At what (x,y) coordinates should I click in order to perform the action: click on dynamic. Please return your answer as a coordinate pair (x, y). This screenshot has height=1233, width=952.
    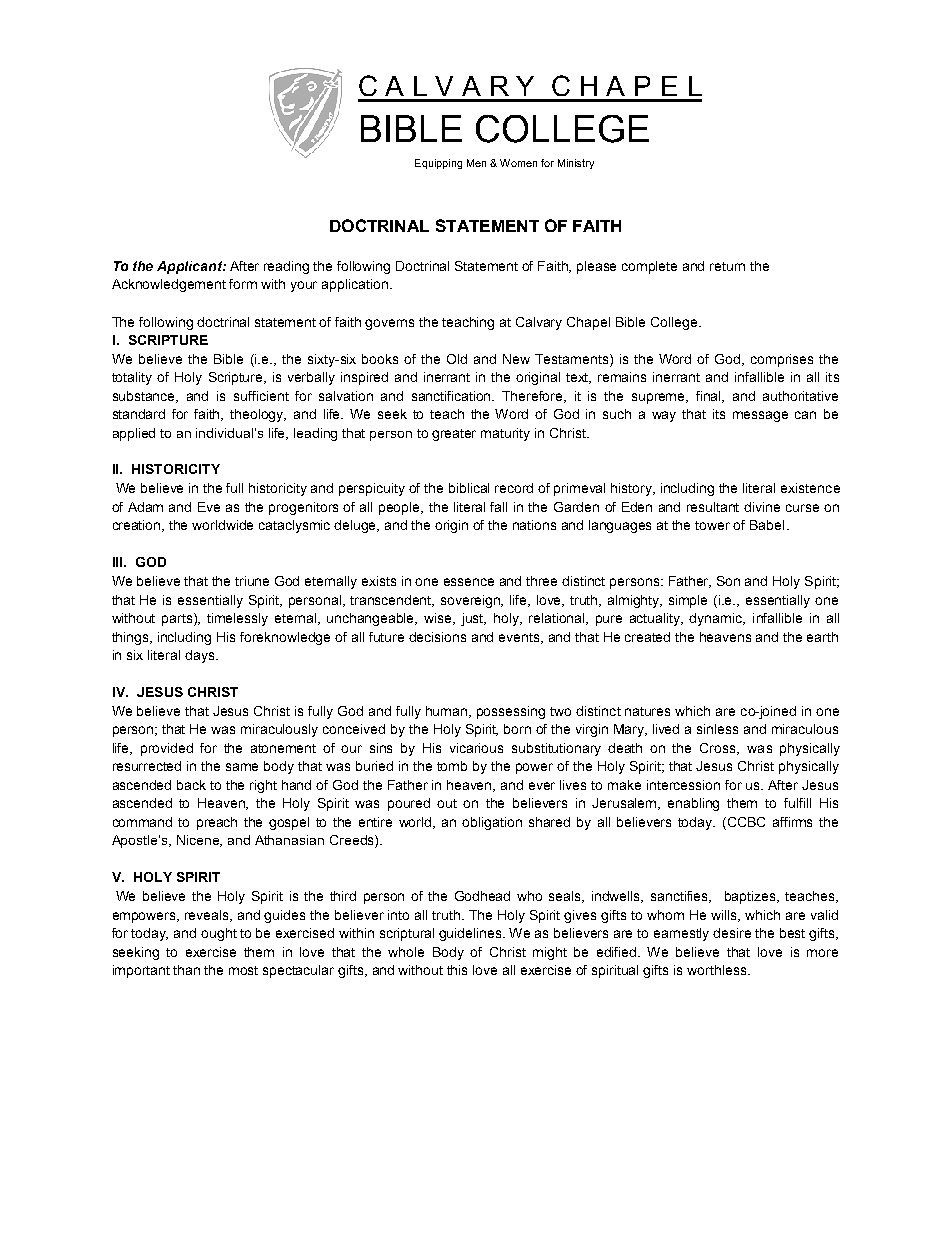
    Looking at the image, I should click on (717, 619).
